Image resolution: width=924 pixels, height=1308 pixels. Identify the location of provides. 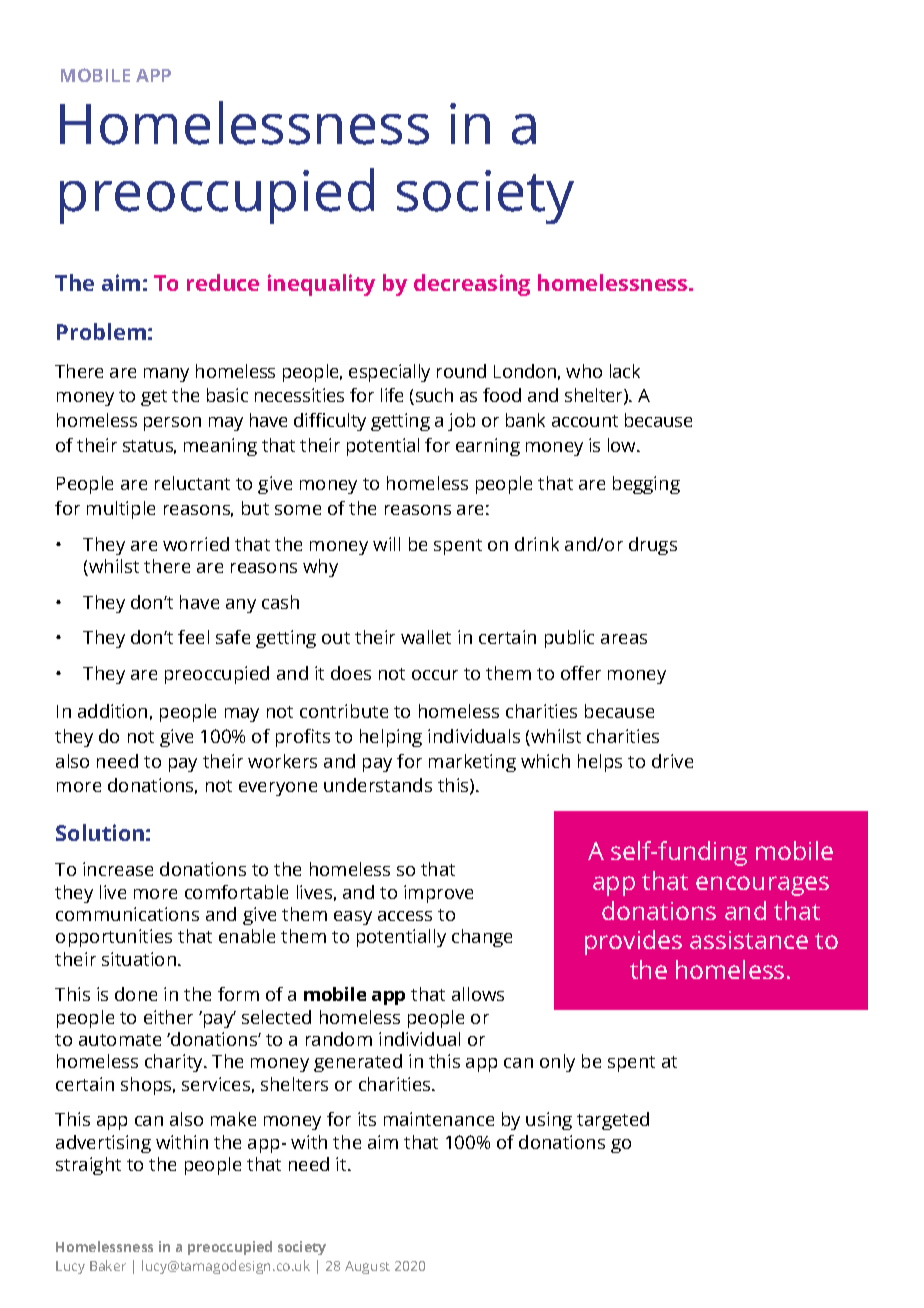
(633, 942).
